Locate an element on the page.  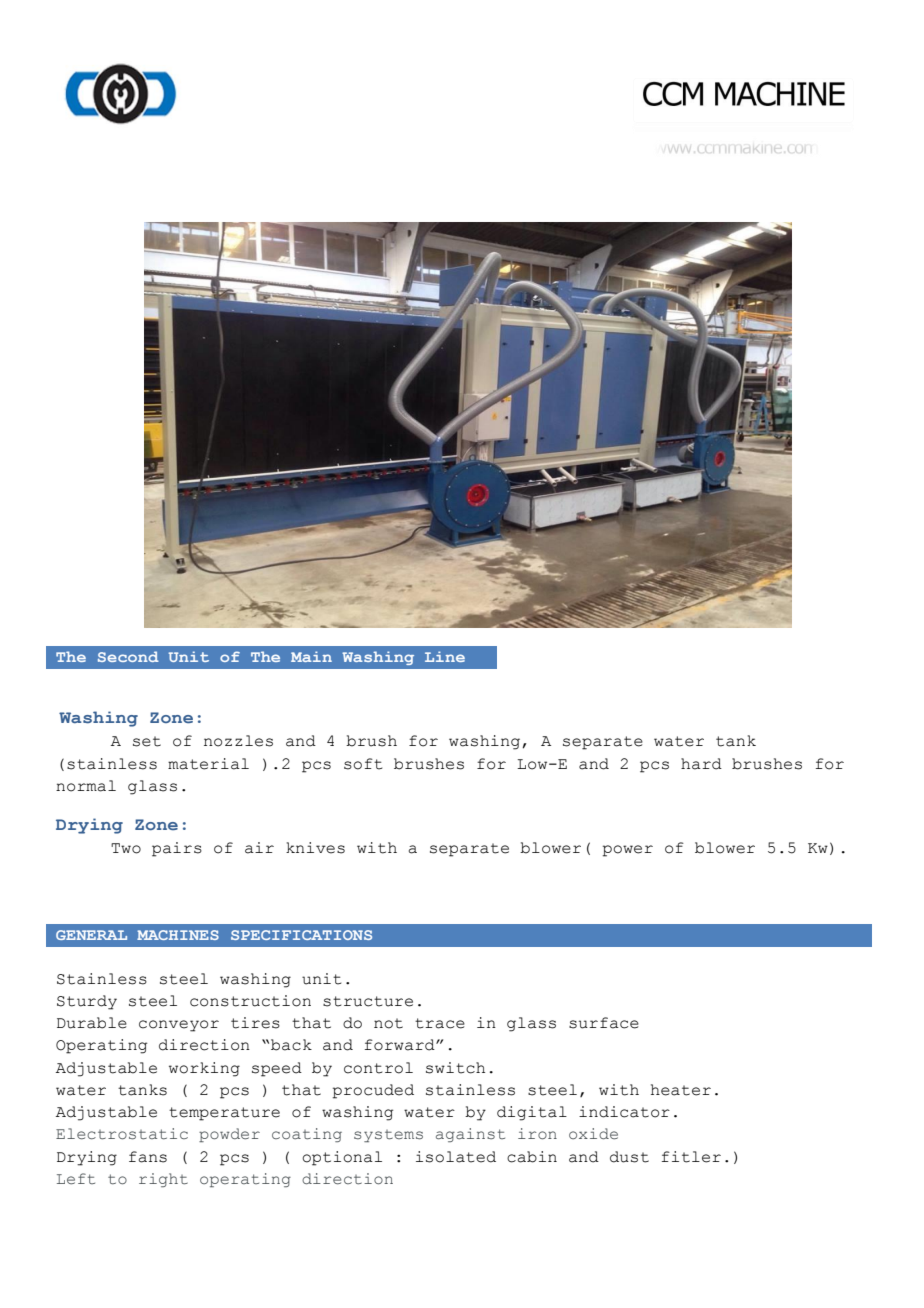
conveyor is located at coordinates (179, 1026).
